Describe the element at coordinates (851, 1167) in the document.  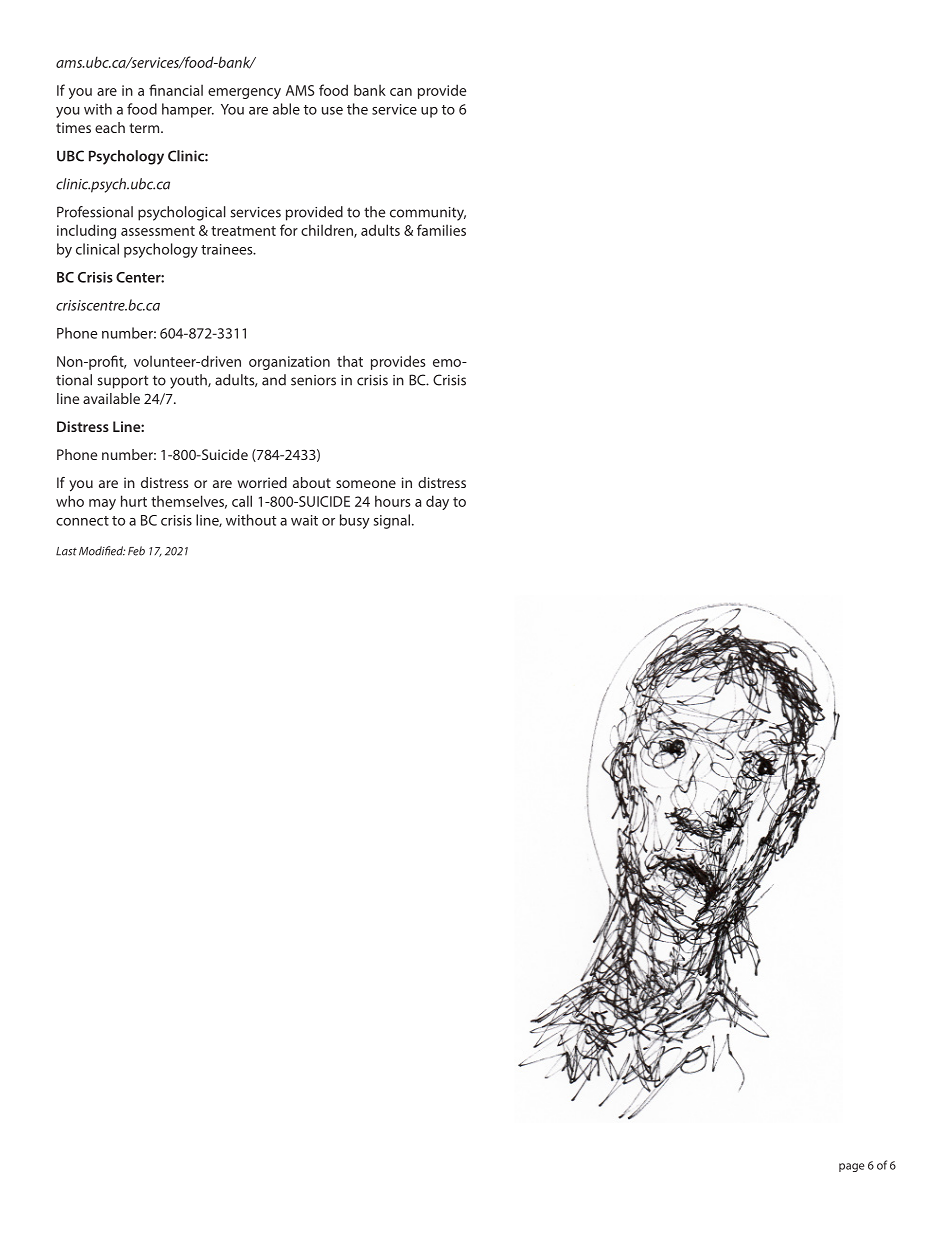
I see `page` at that location.
